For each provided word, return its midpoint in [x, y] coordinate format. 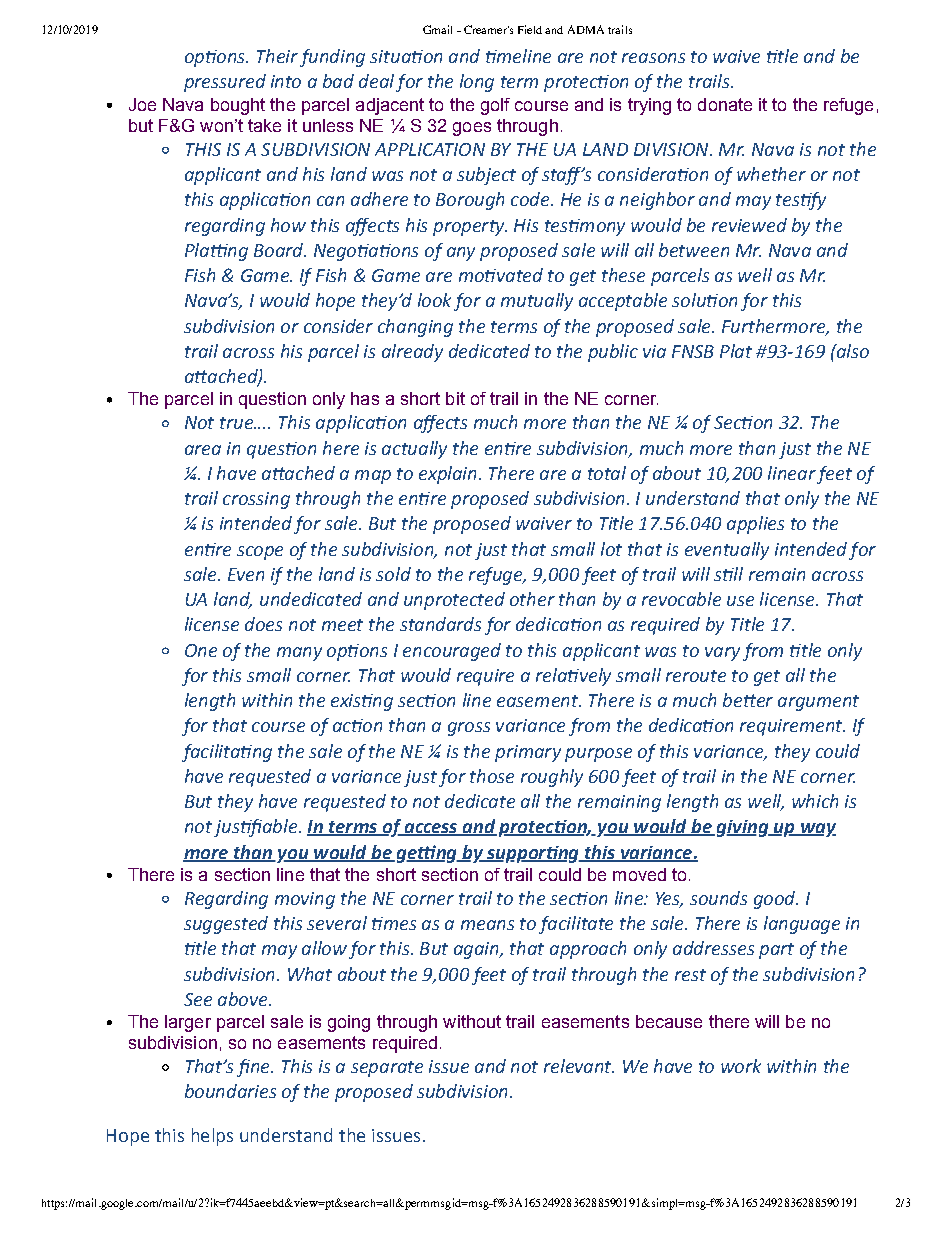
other [532, 599]
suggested [226, 925]
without [472, 1021]
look [434, 300]
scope [260, 553]
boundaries [230, 1091]
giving [744, 828]
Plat [736, 351]
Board [280, 250]
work [741, 1066]
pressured [225, 83]
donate [725, 104]
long [477, 83]
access [431, 829]
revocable [681, 599]
